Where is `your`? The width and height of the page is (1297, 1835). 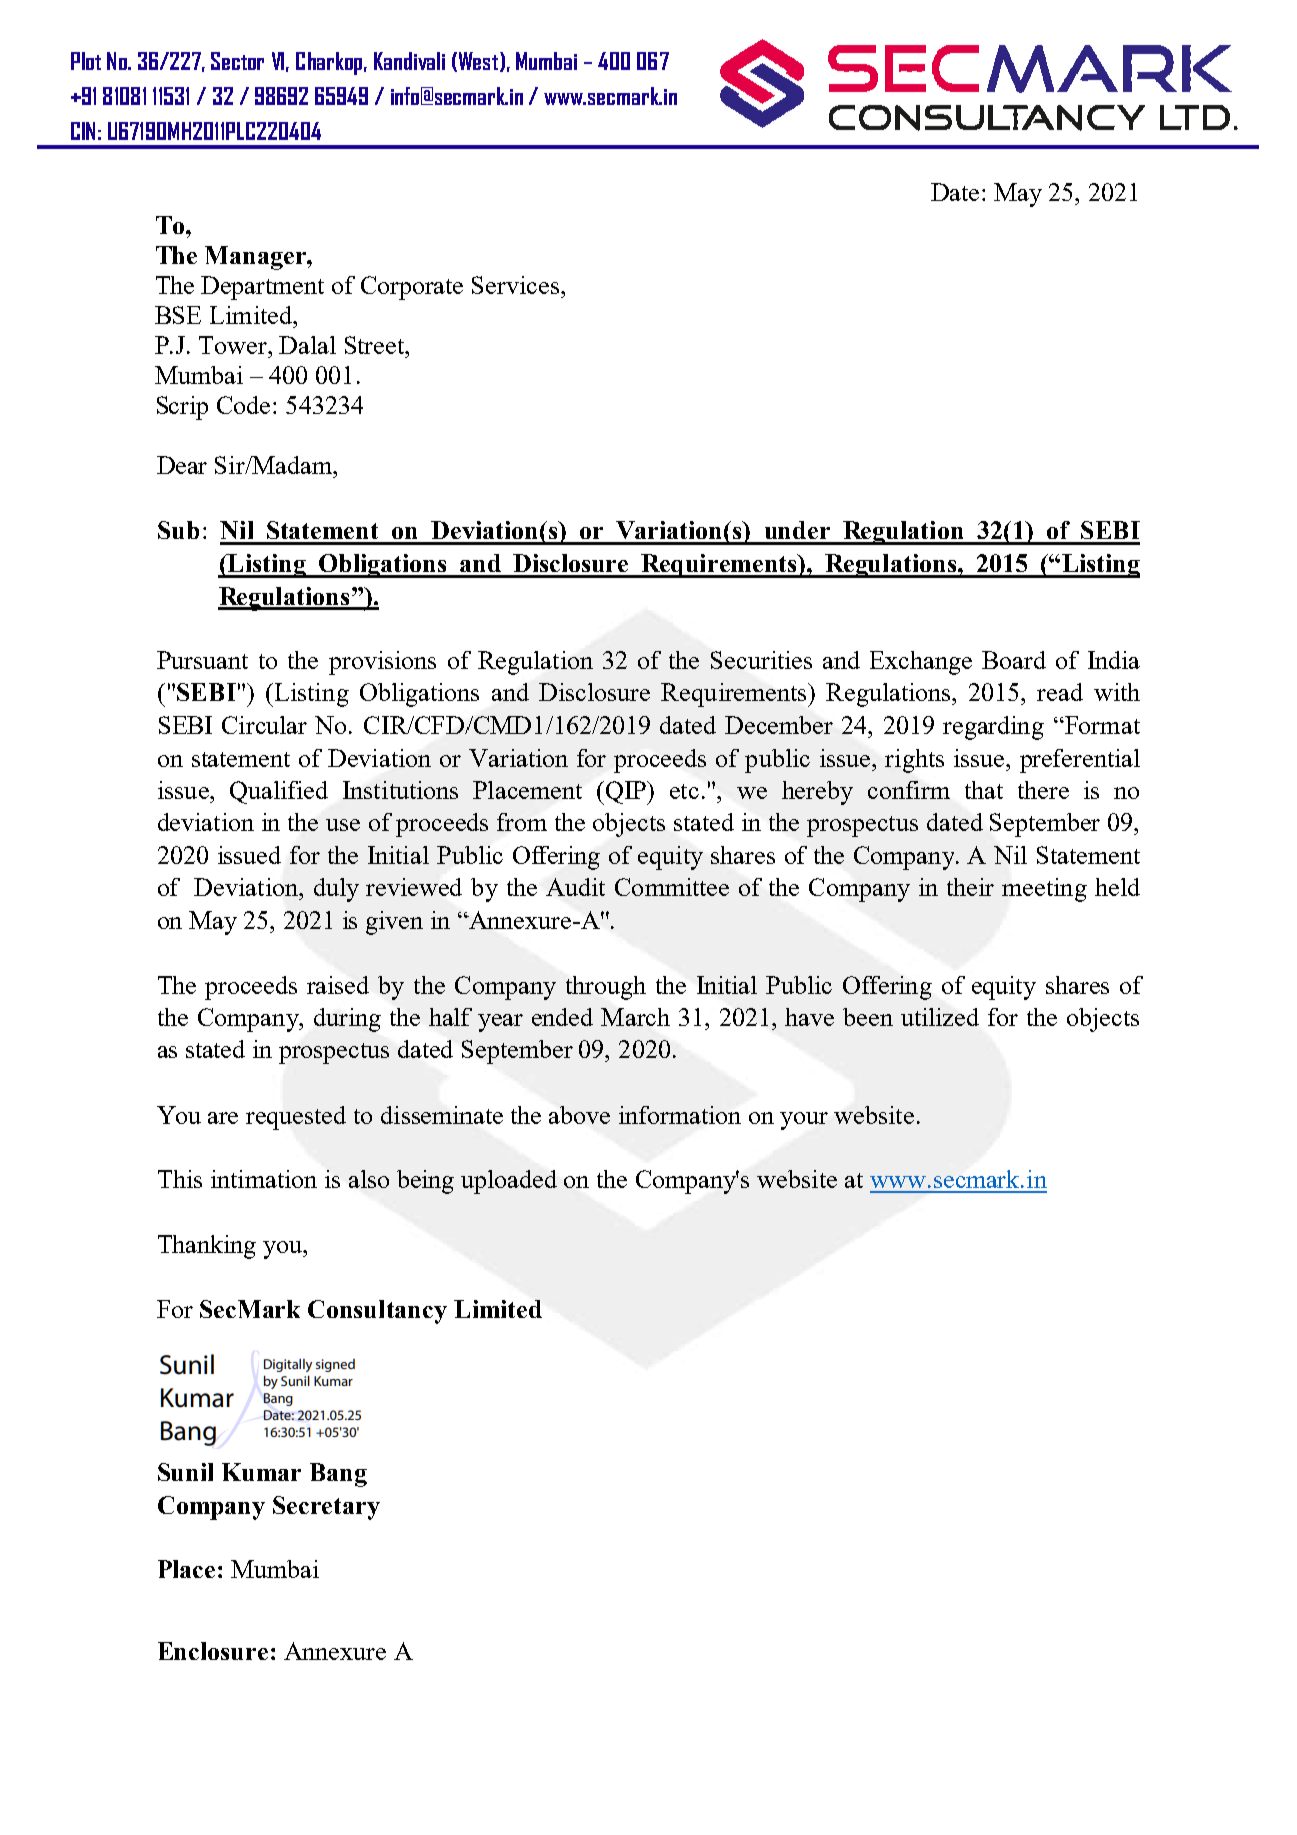 your is located at coordinates (804, 1121).
